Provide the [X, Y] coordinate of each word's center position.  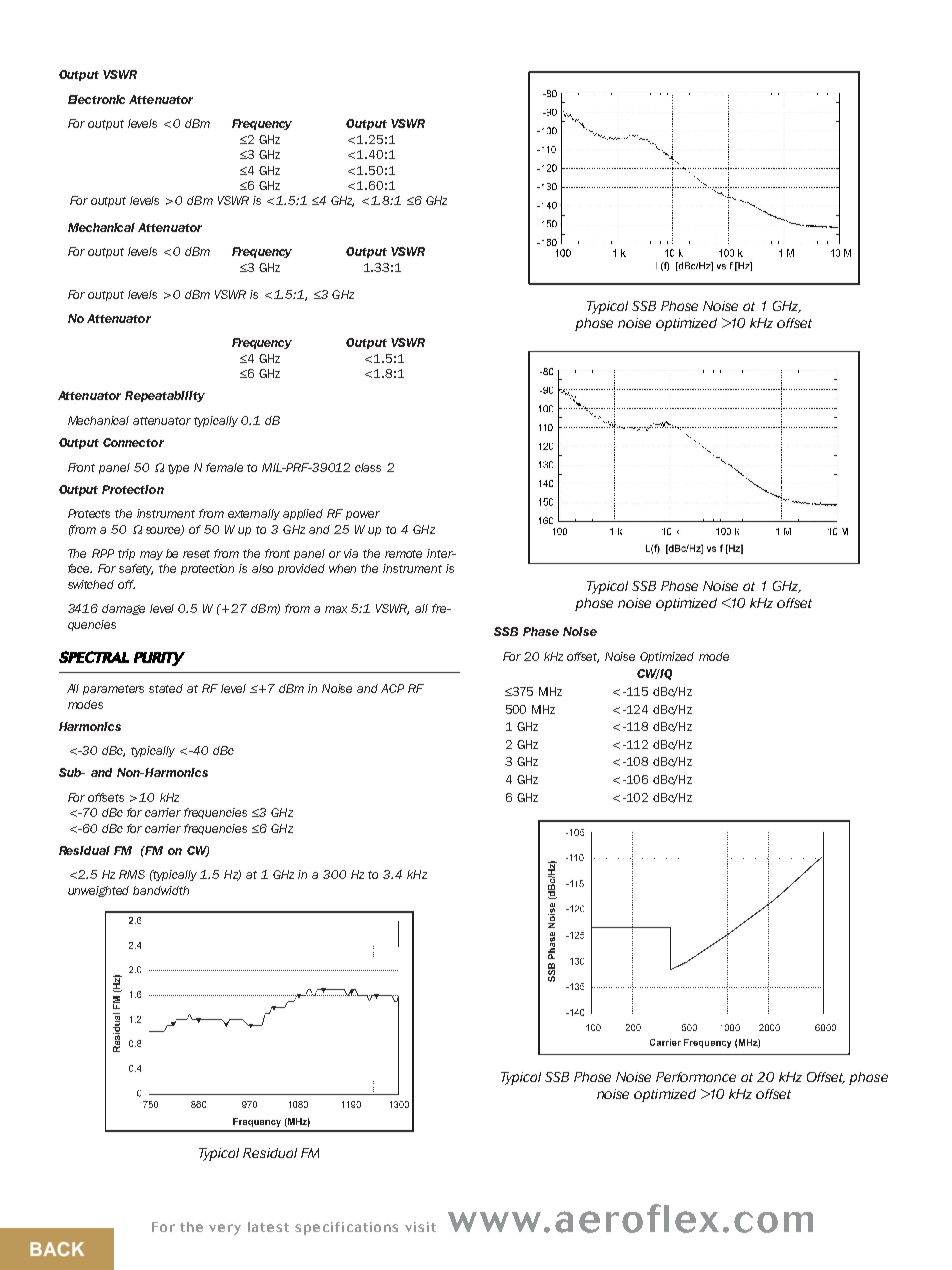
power [363, 515]
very [225, 1229]
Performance [696, 1077]
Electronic [96, 99]
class [368, 467]
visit [420, 1227]
